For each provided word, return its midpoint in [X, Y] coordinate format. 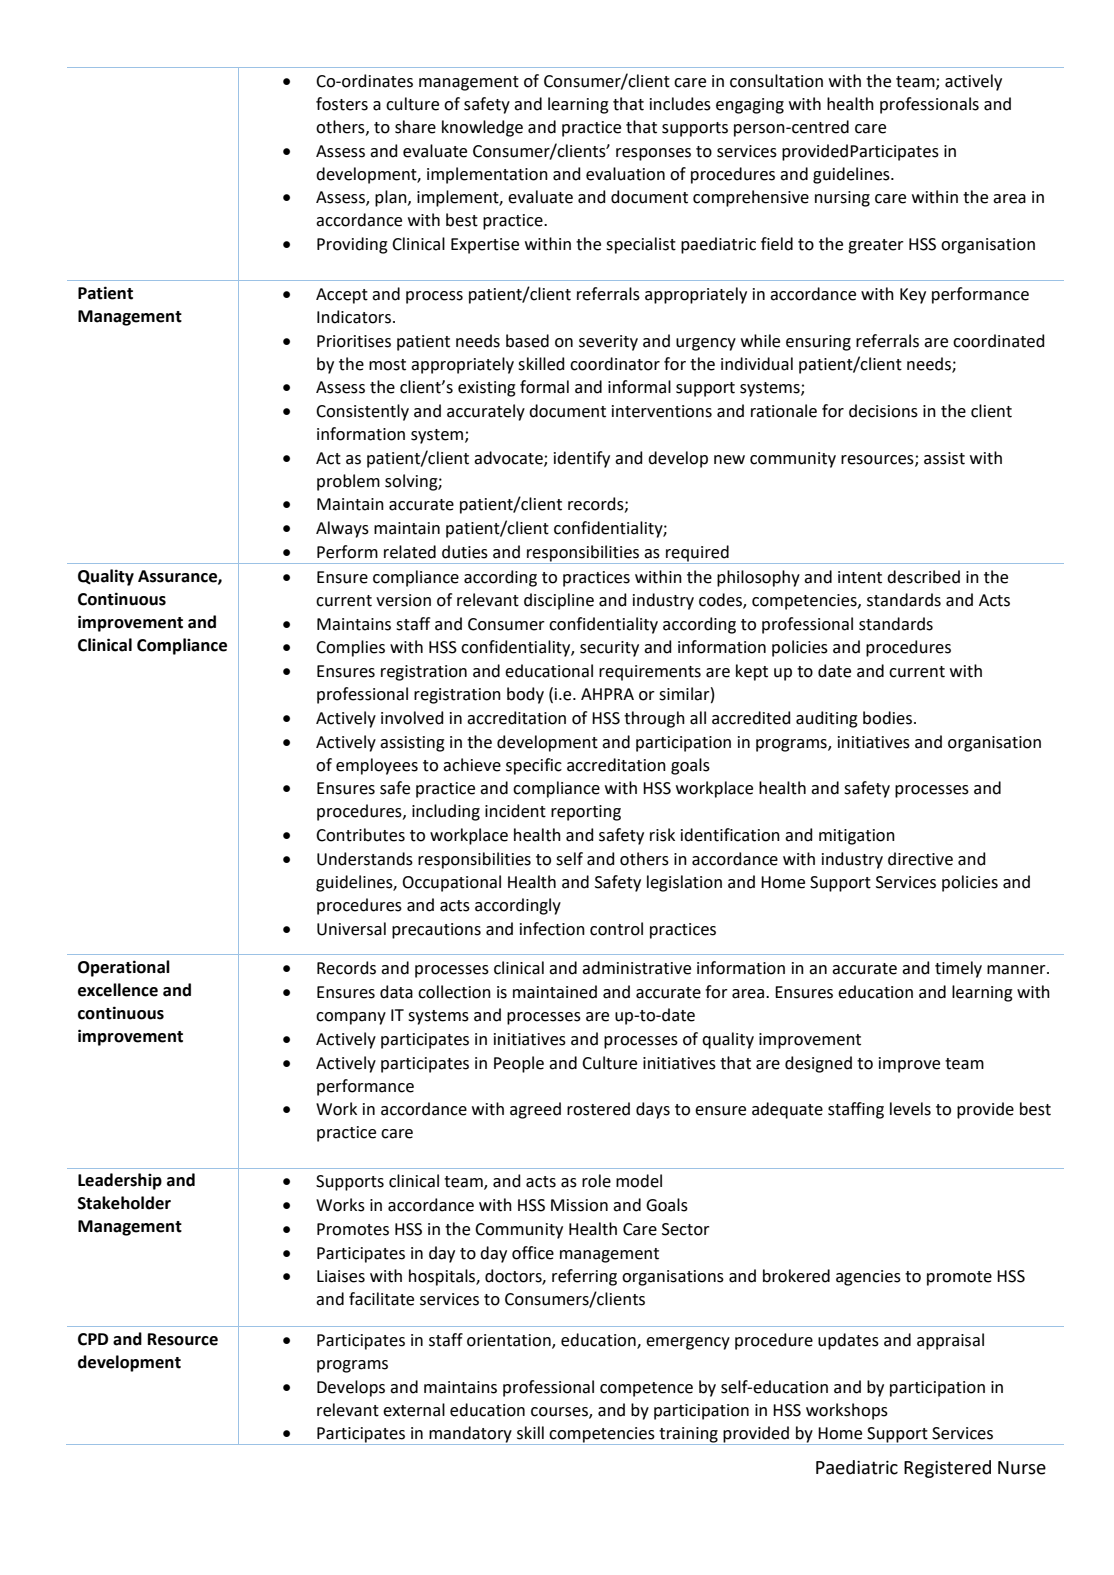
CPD [93, 1339]
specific [534, 766]
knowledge [482, 128]
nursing [842, 199]
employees [377, 766]
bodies [887, 718]
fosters [342, 104]
